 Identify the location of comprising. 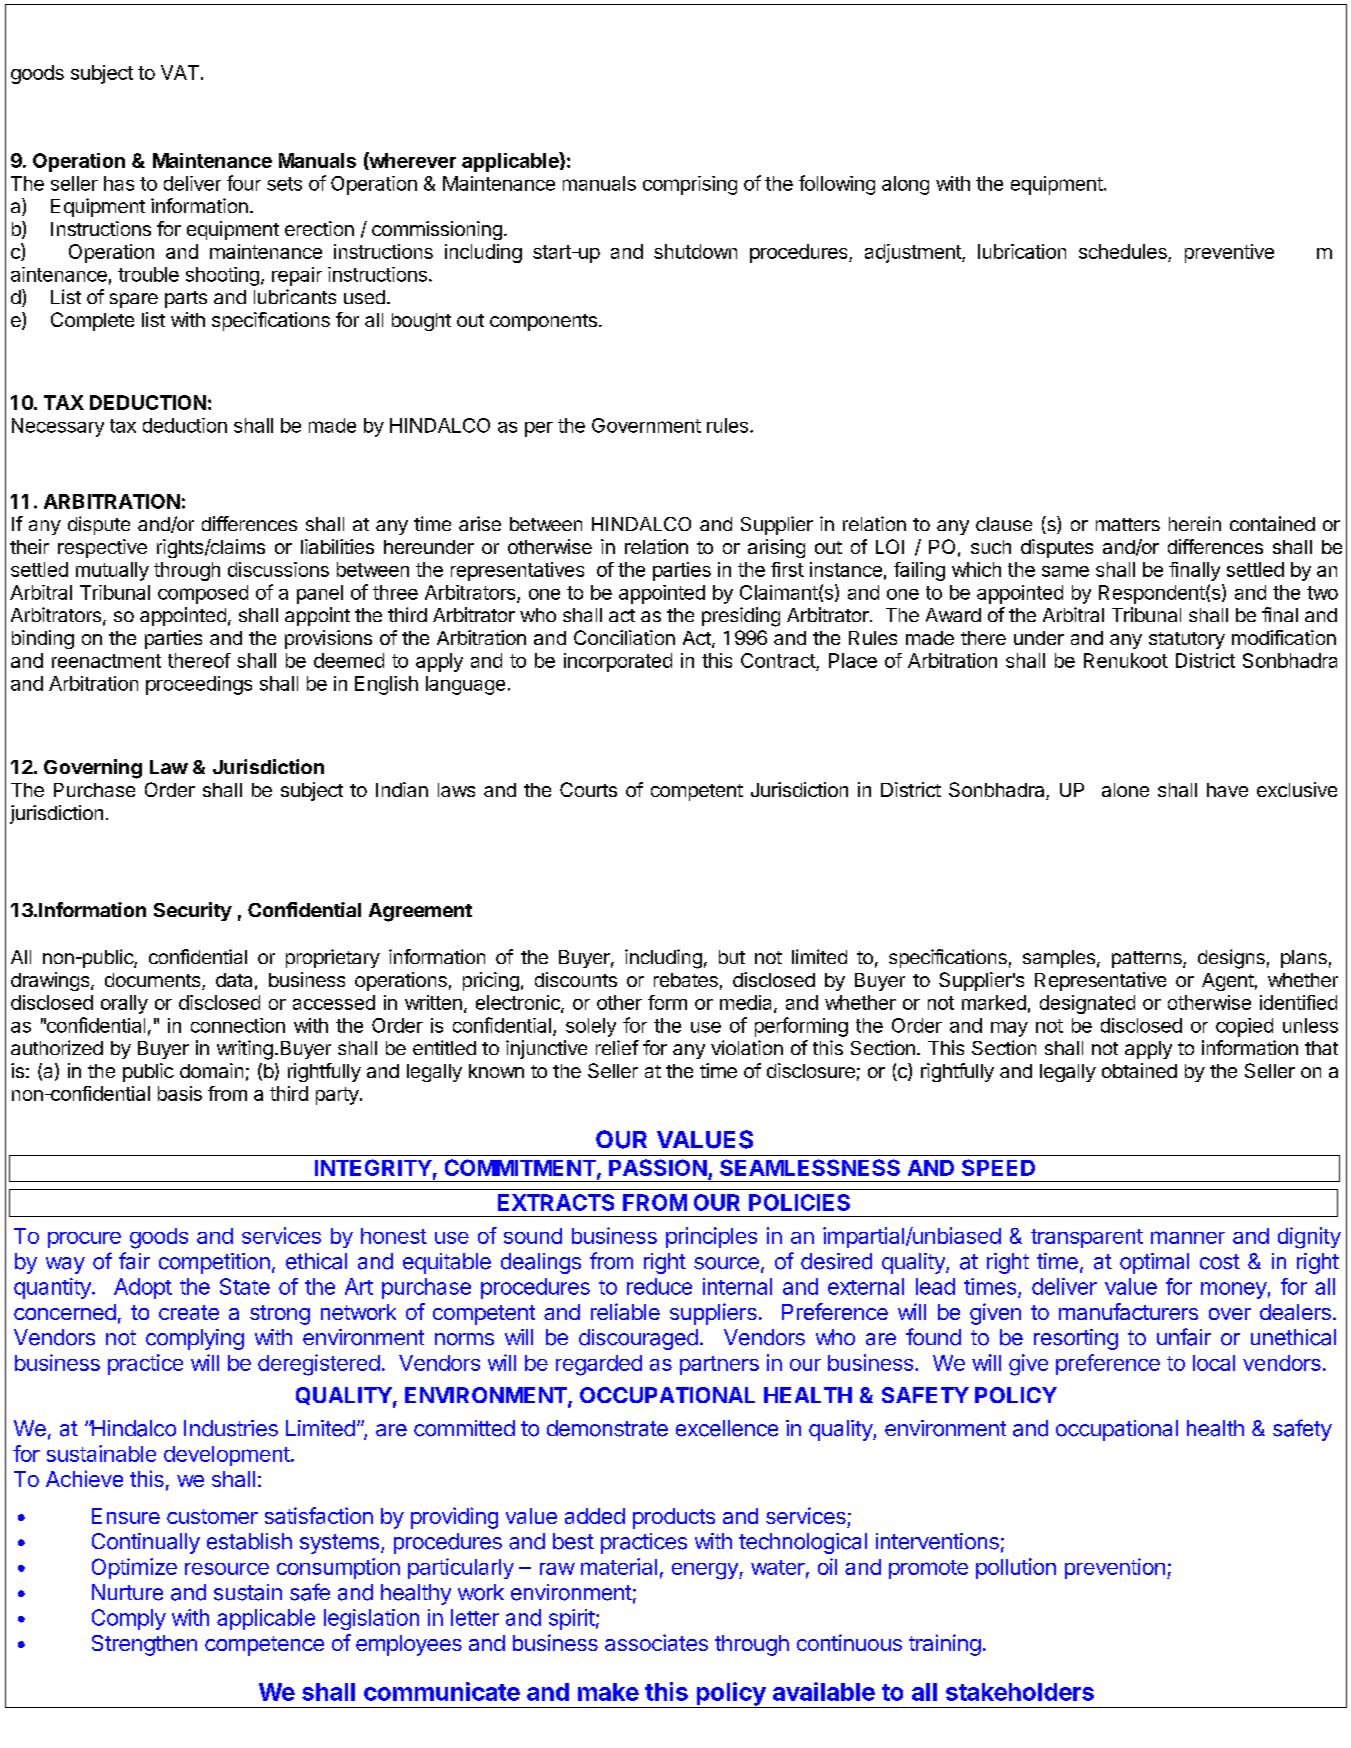
(690, 185).
